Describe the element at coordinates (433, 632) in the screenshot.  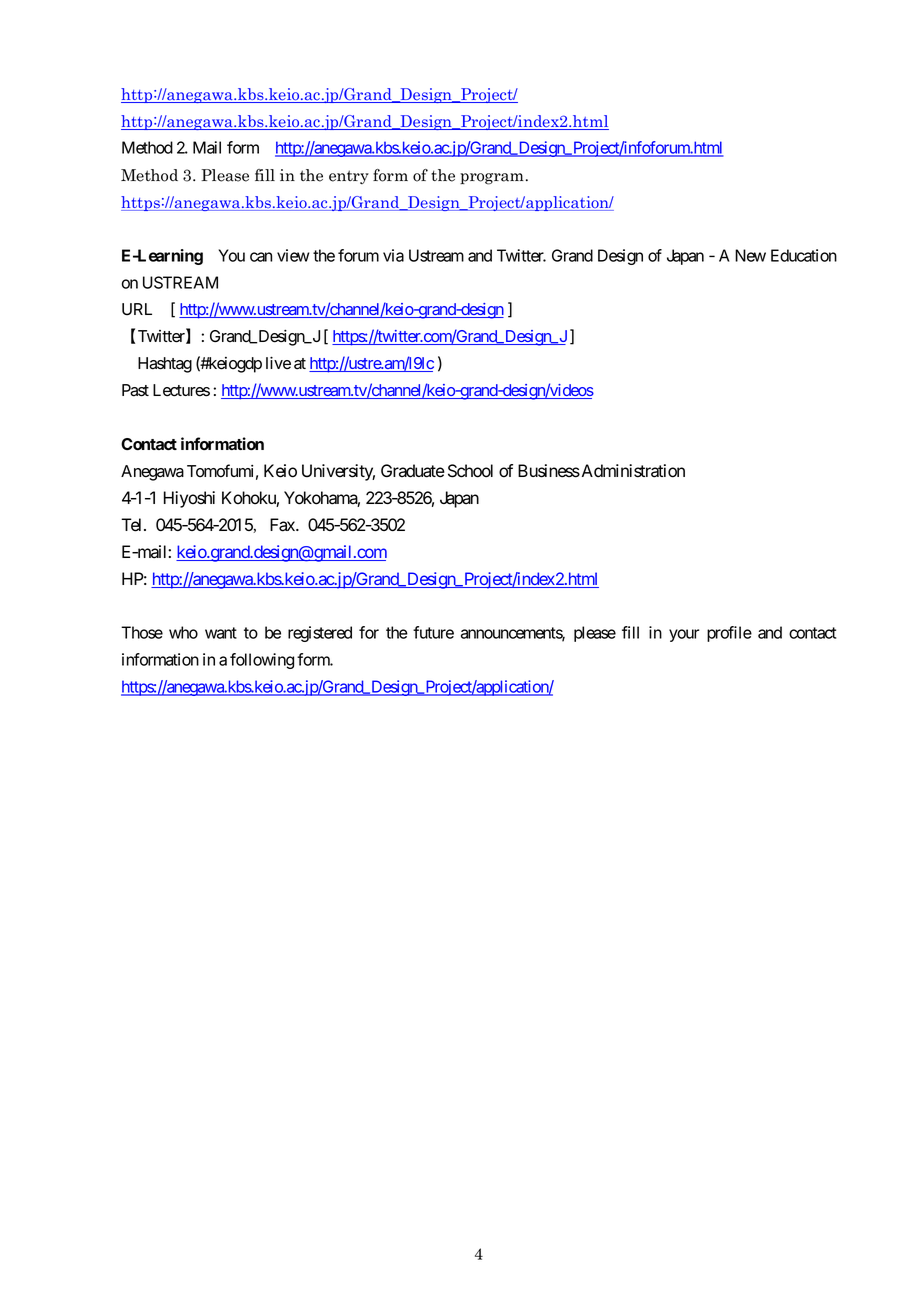
I see `future` at that location.
